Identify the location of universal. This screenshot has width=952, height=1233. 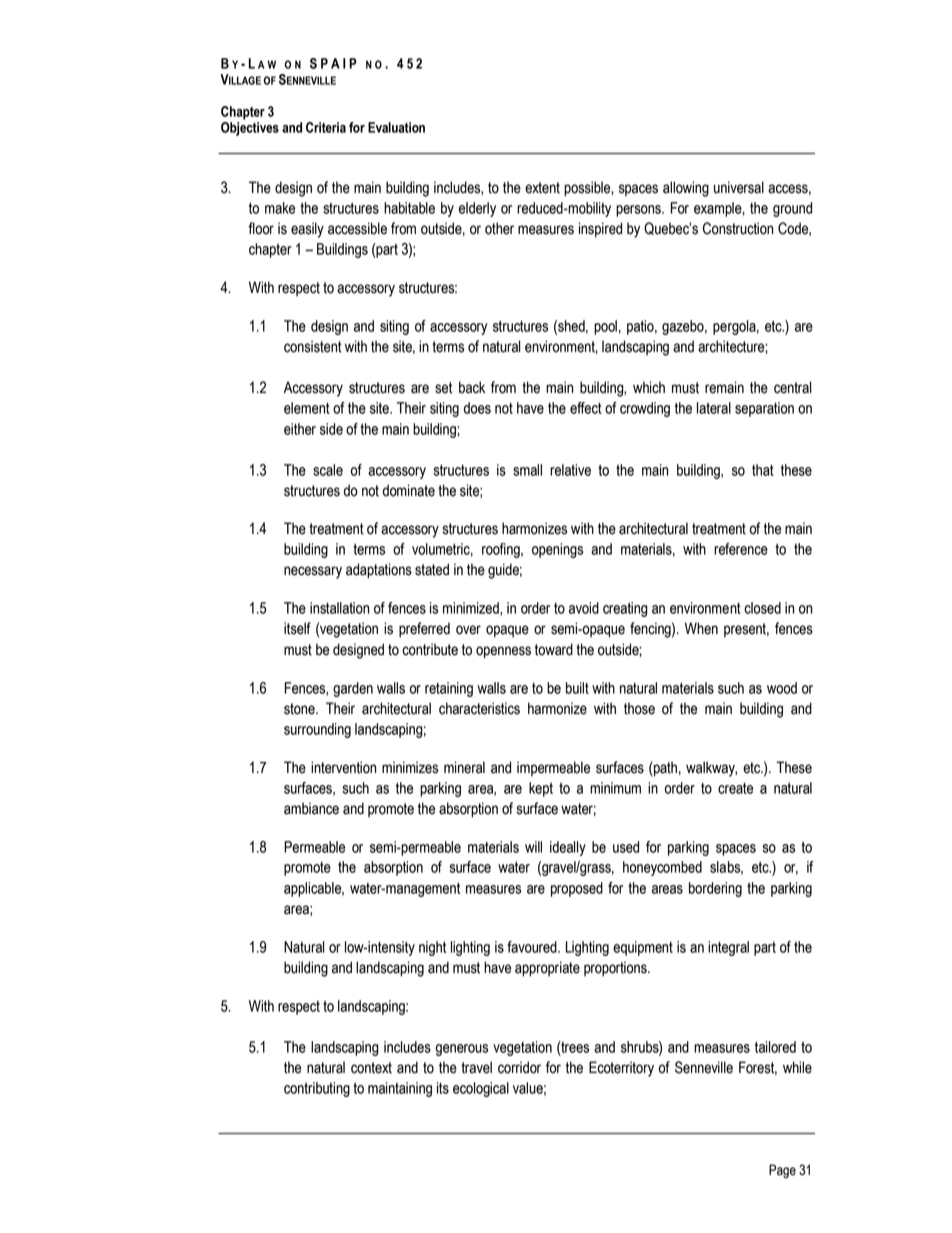
(739, 187).
